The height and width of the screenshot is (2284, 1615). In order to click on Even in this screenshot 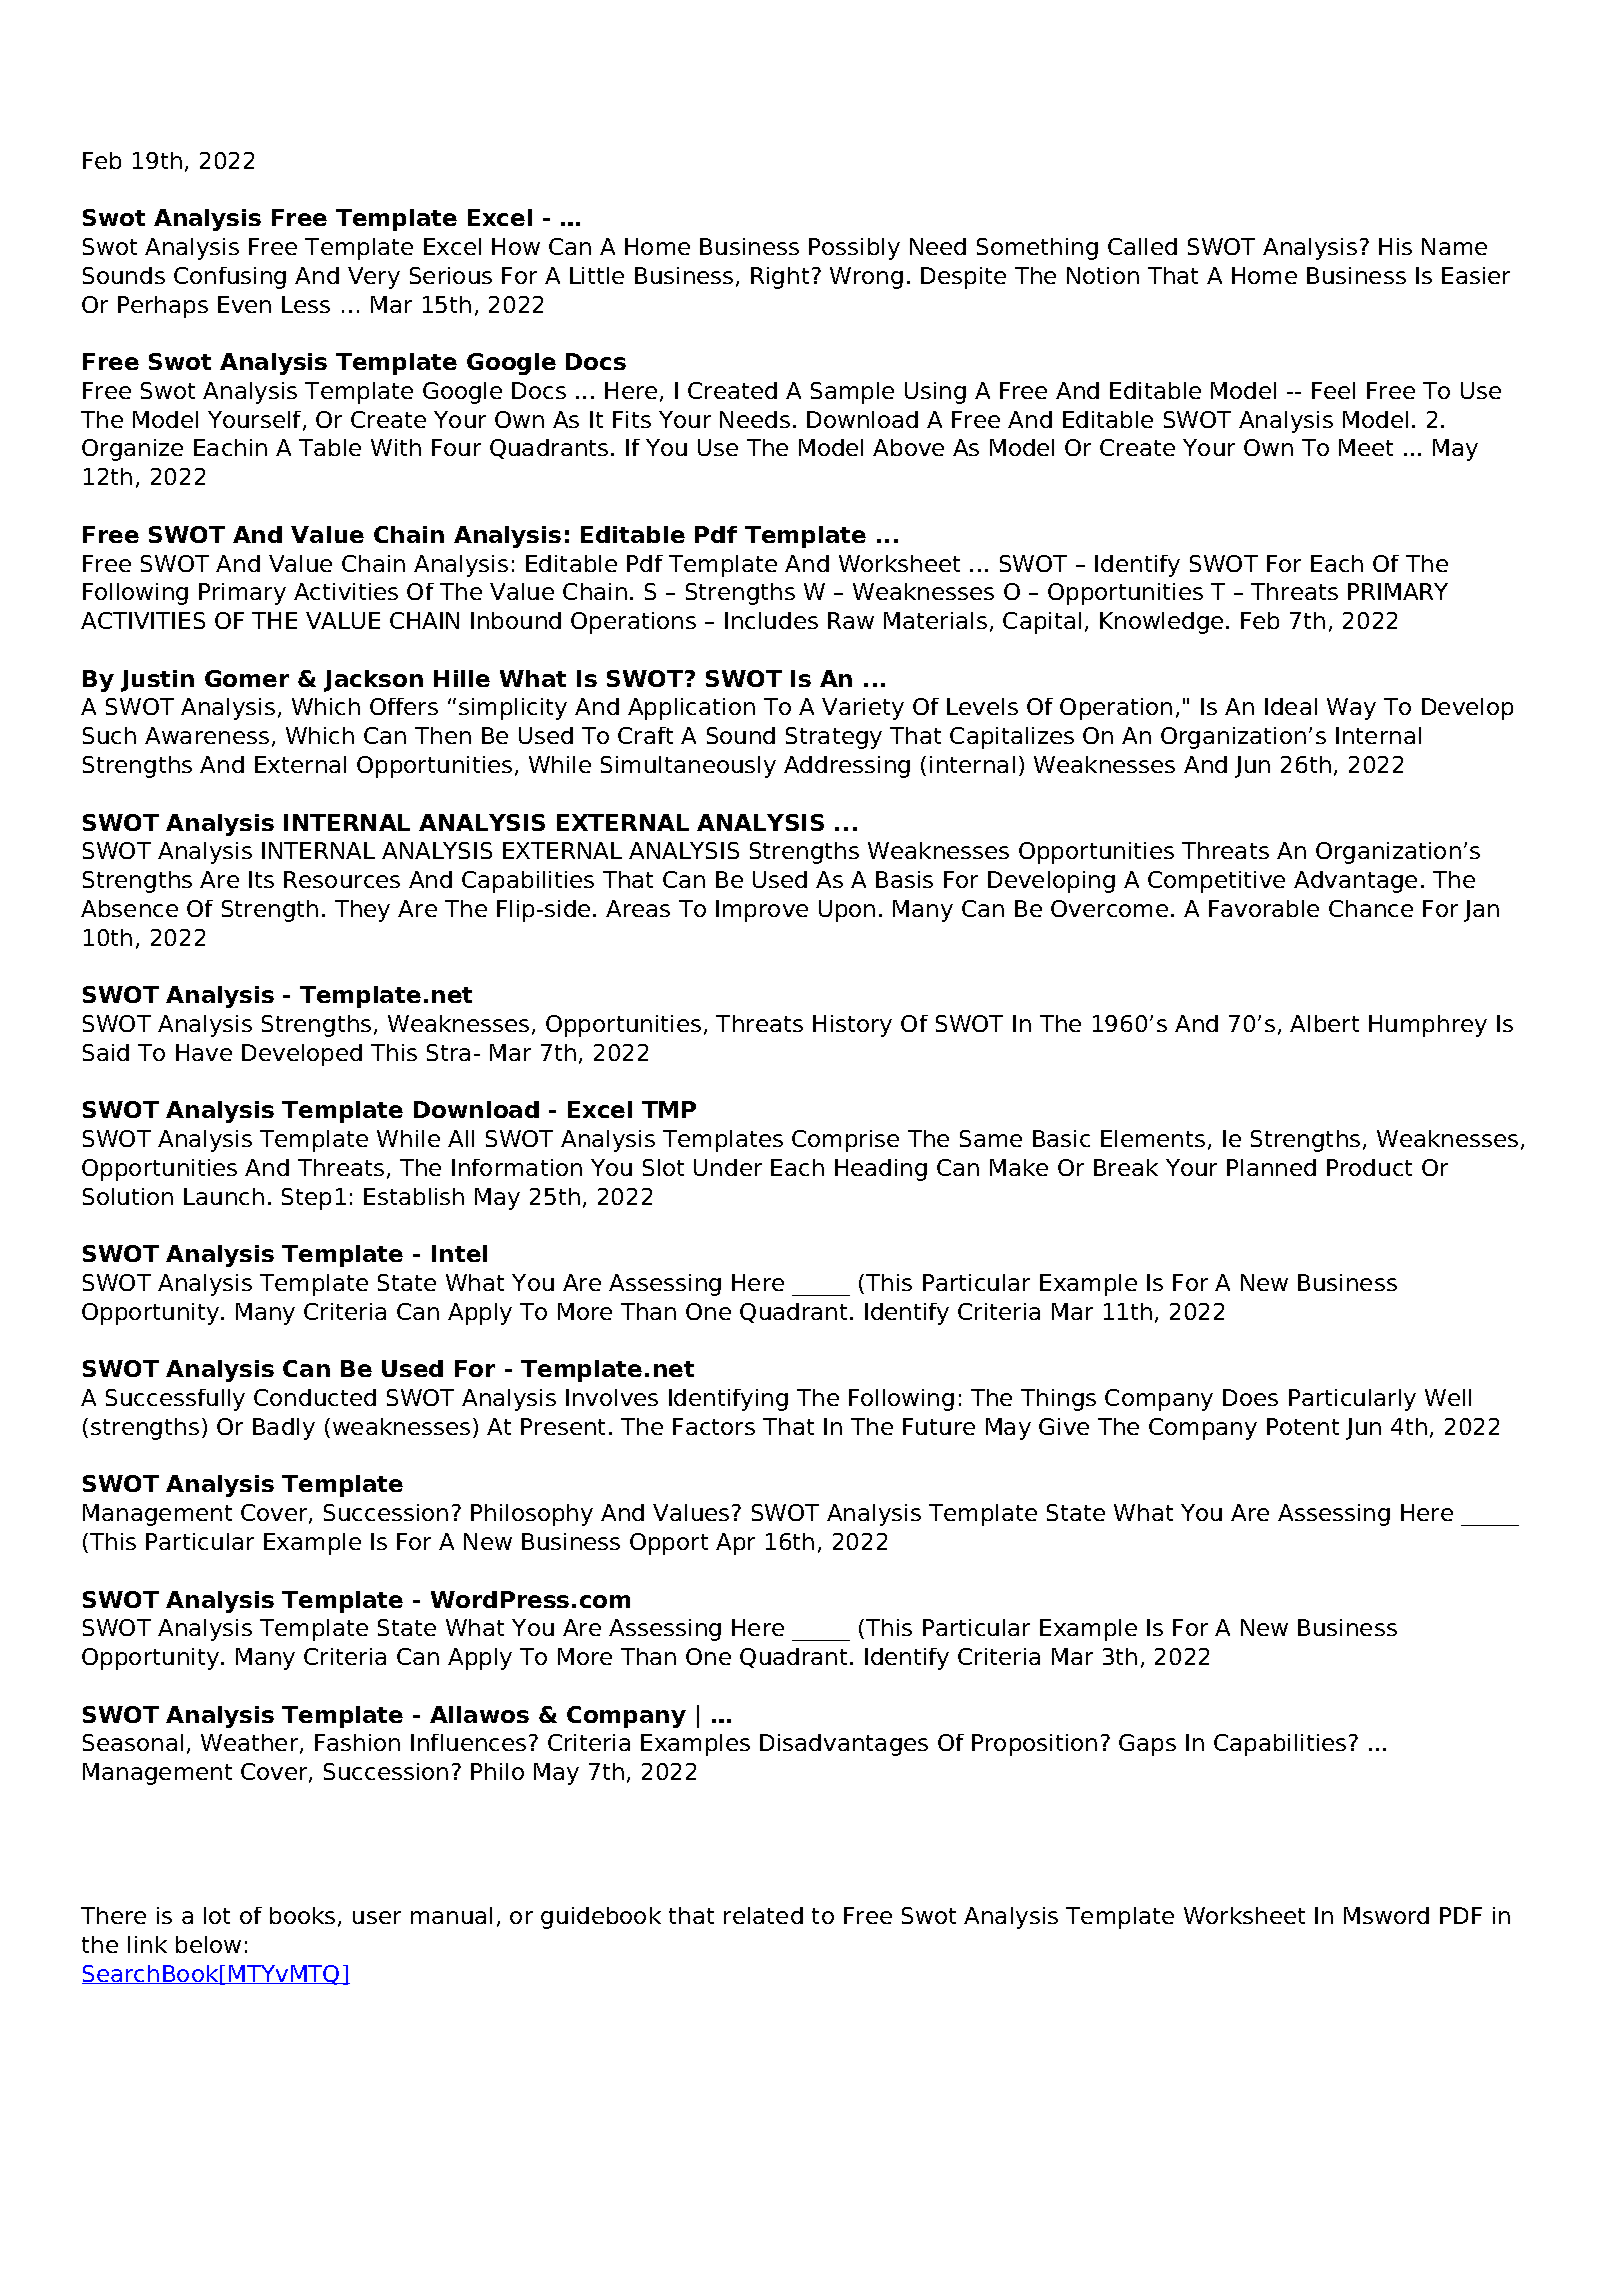, I will do `click(244, 304)`.
